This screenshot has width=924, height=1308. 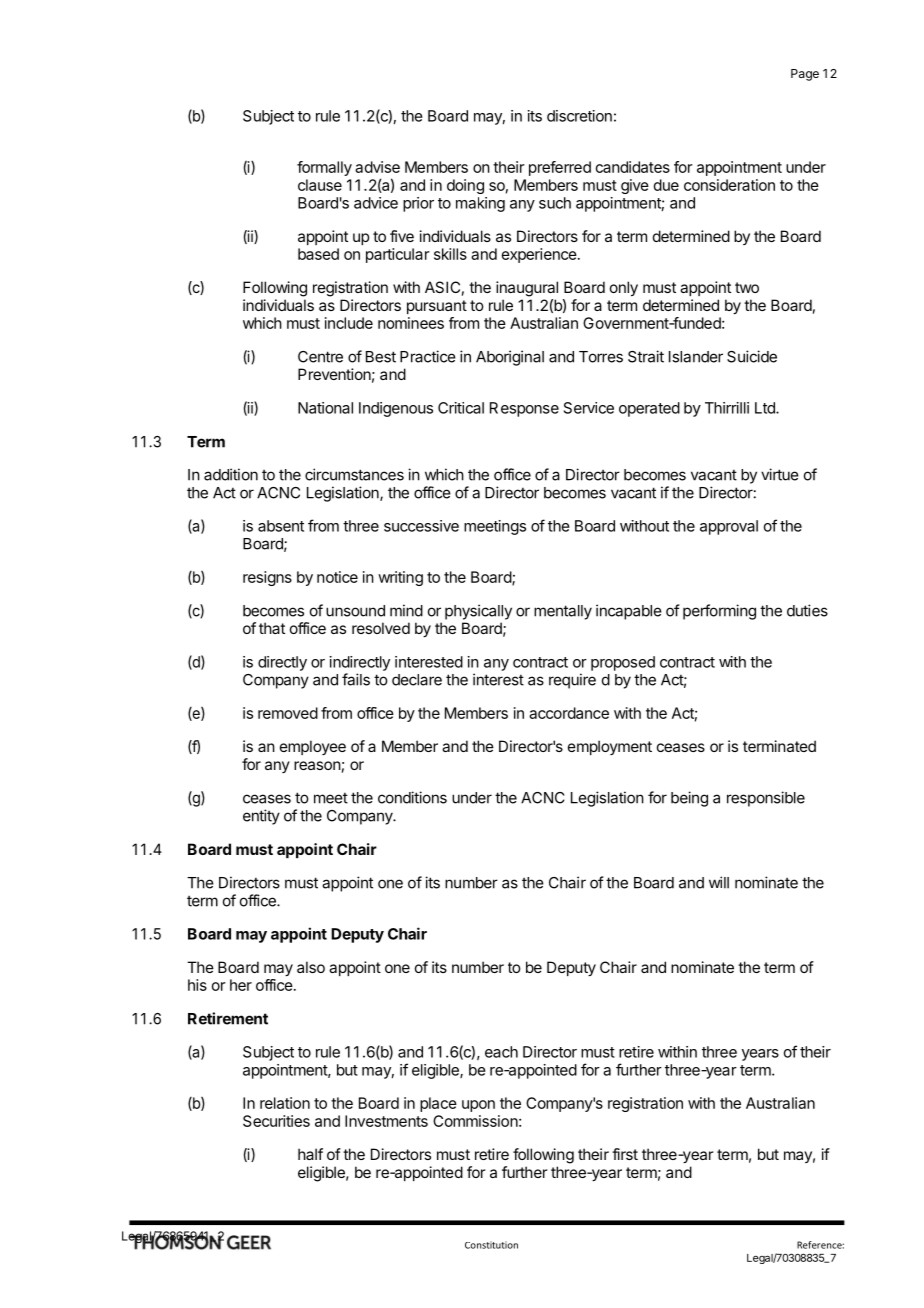 What do you see at coordinates (272, 628) in the screenshot?
I see `that` at bounding box center [272, 628].
